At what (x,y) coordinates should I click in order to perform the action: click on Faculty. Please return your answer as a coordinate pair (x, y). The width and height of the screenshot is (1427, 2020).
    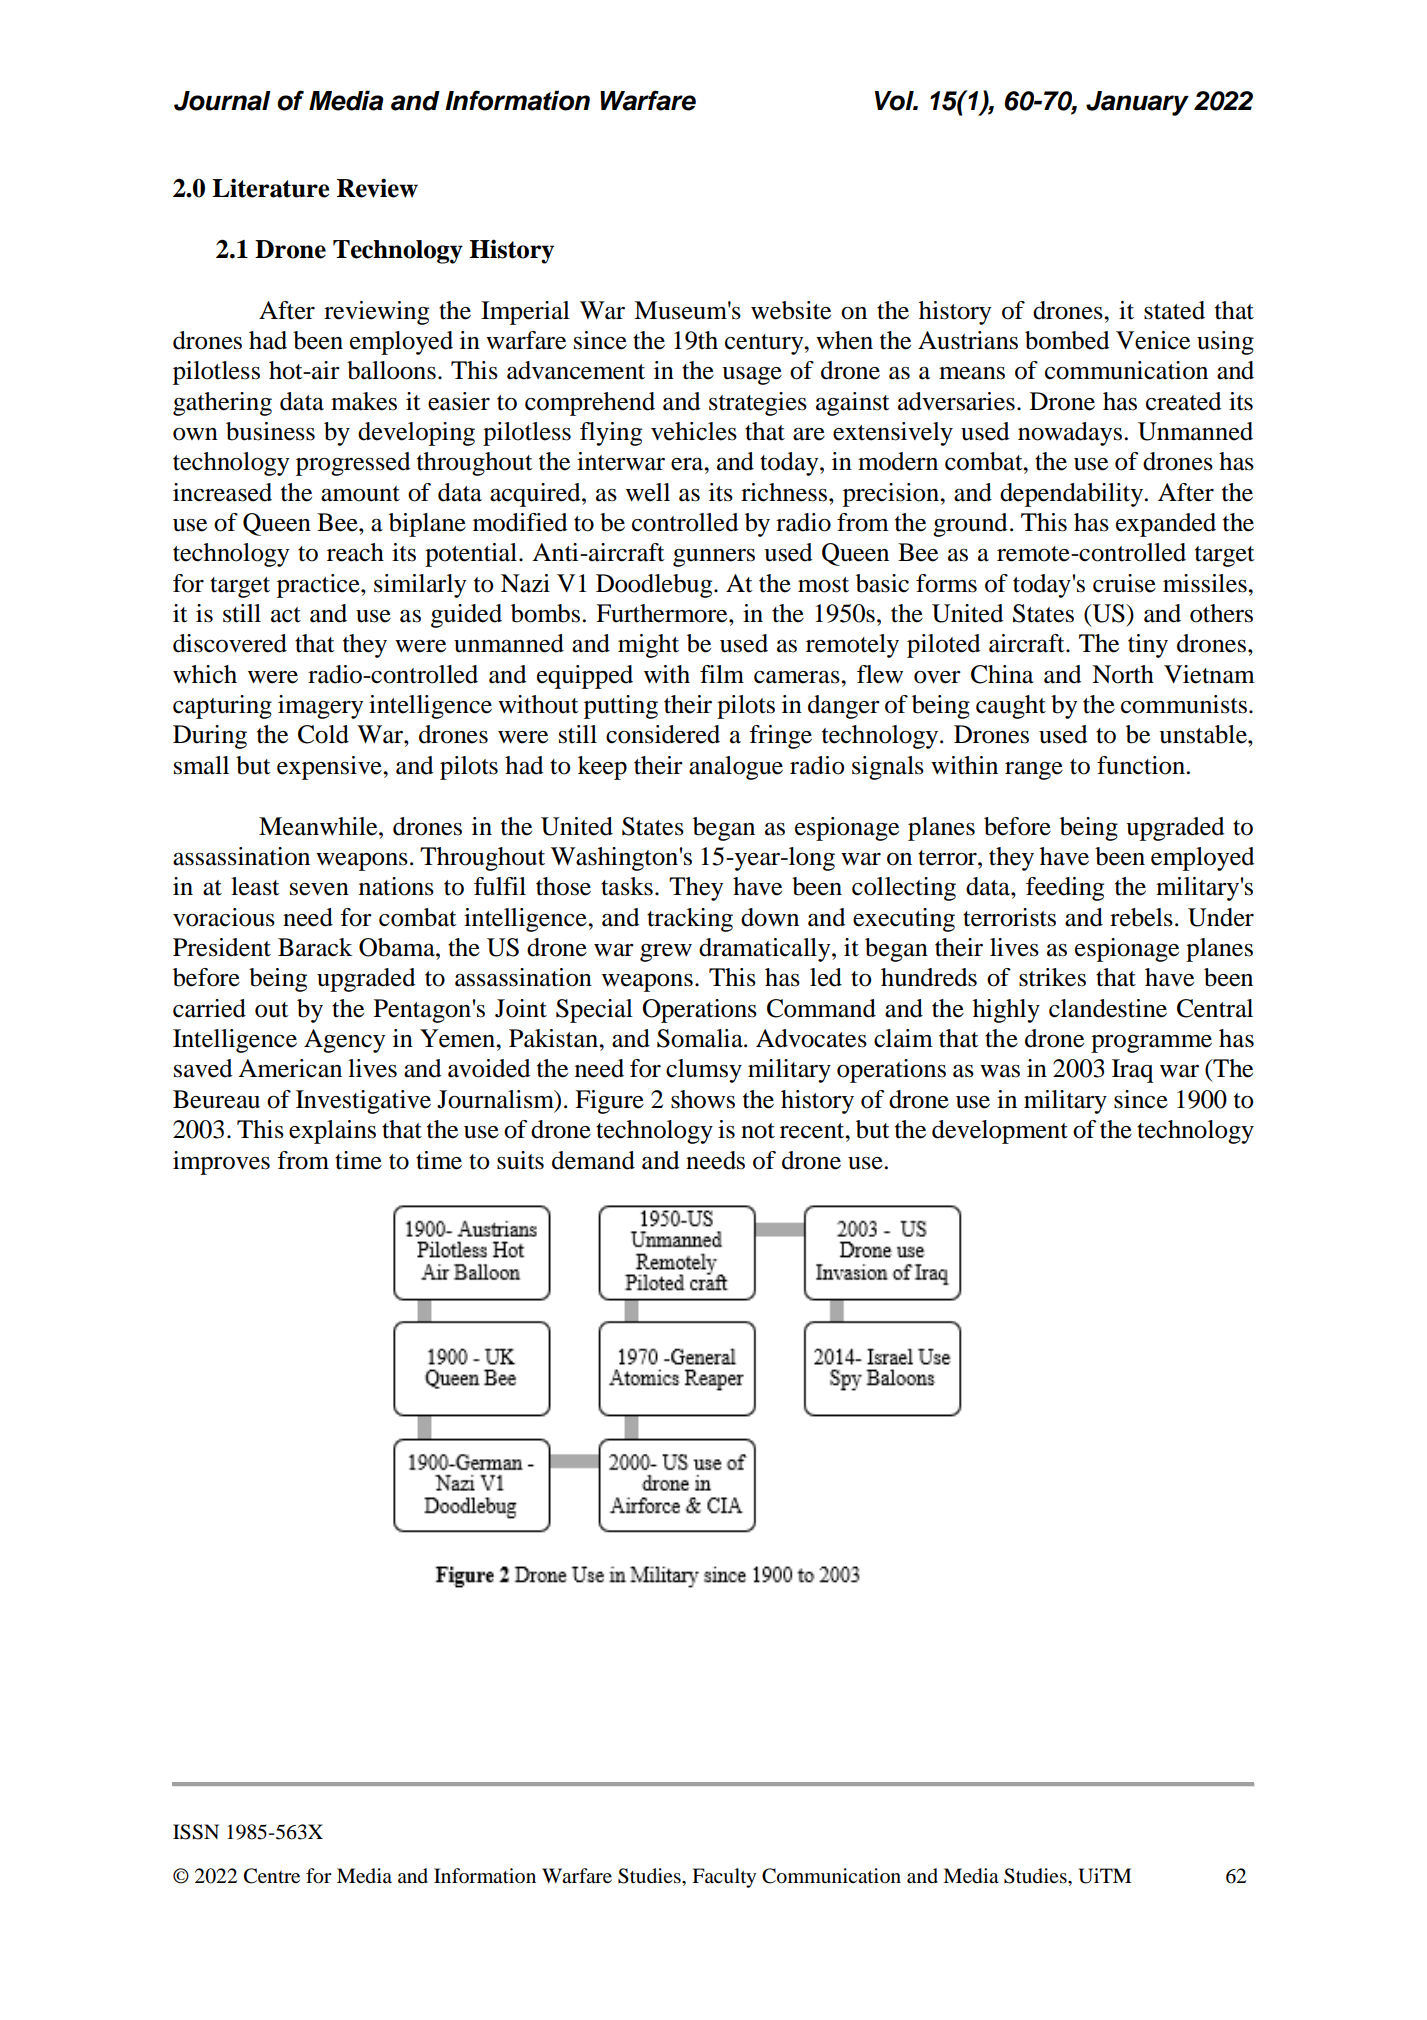
    Looking at the image, I should click on (724, 1878).
